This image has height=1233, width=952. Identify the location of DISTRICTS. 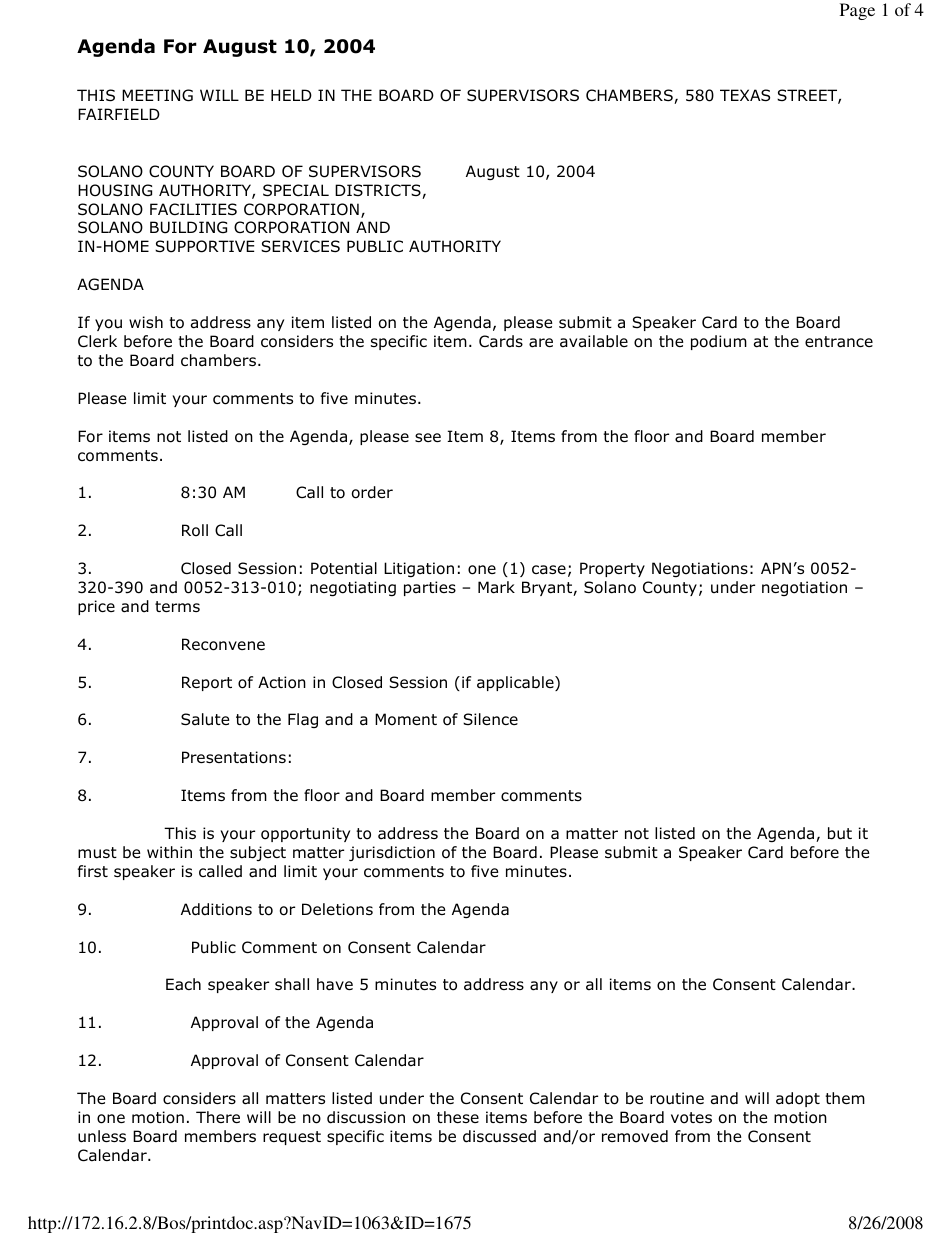
(379, 191).
